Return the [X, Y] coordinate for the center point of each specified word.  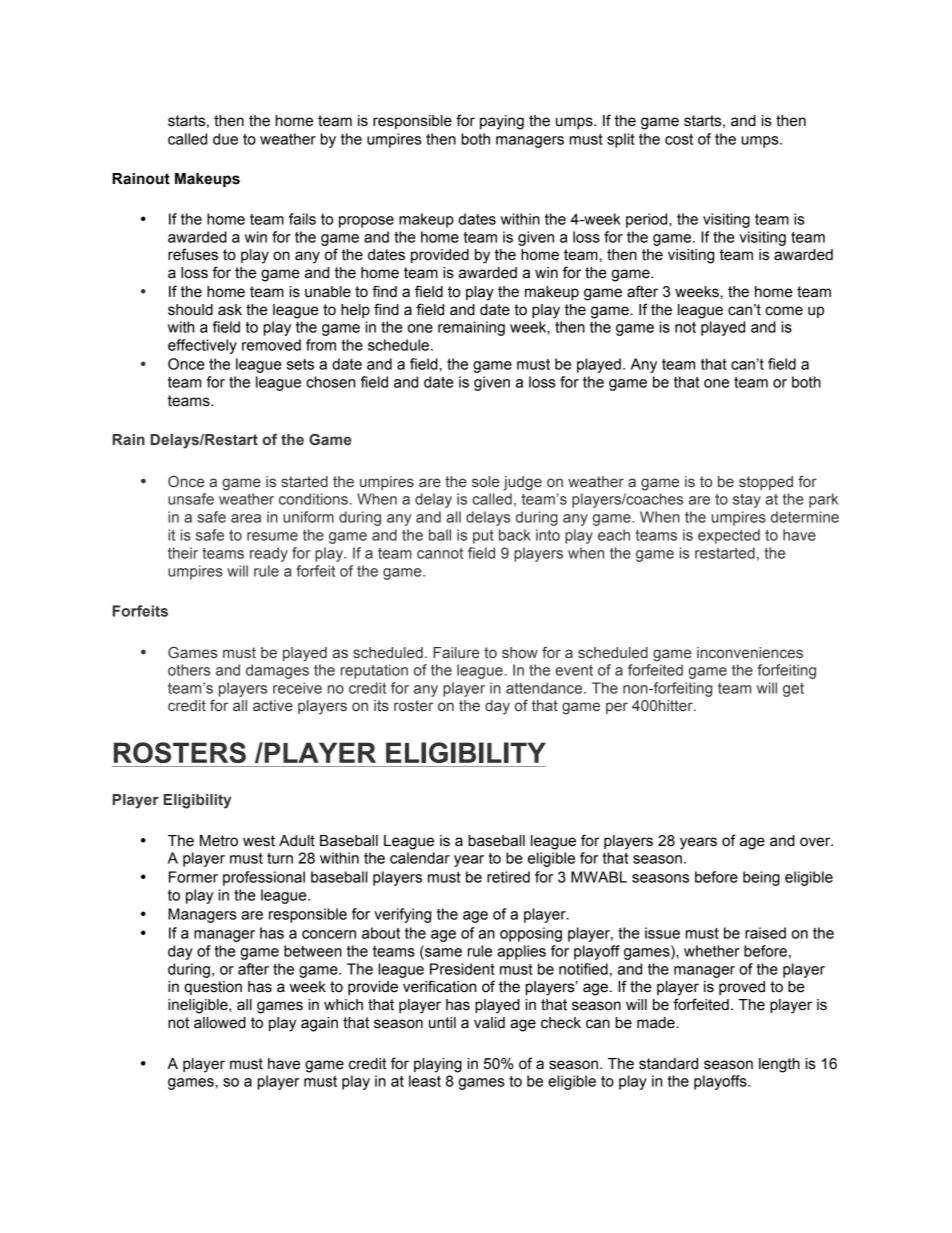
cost [679, 139]
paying [502, 122]
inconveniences [750, 653]
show [520, 653]
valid [489, 1023]
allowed [220, 1023]
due [225, 139]
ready [269, 554]
